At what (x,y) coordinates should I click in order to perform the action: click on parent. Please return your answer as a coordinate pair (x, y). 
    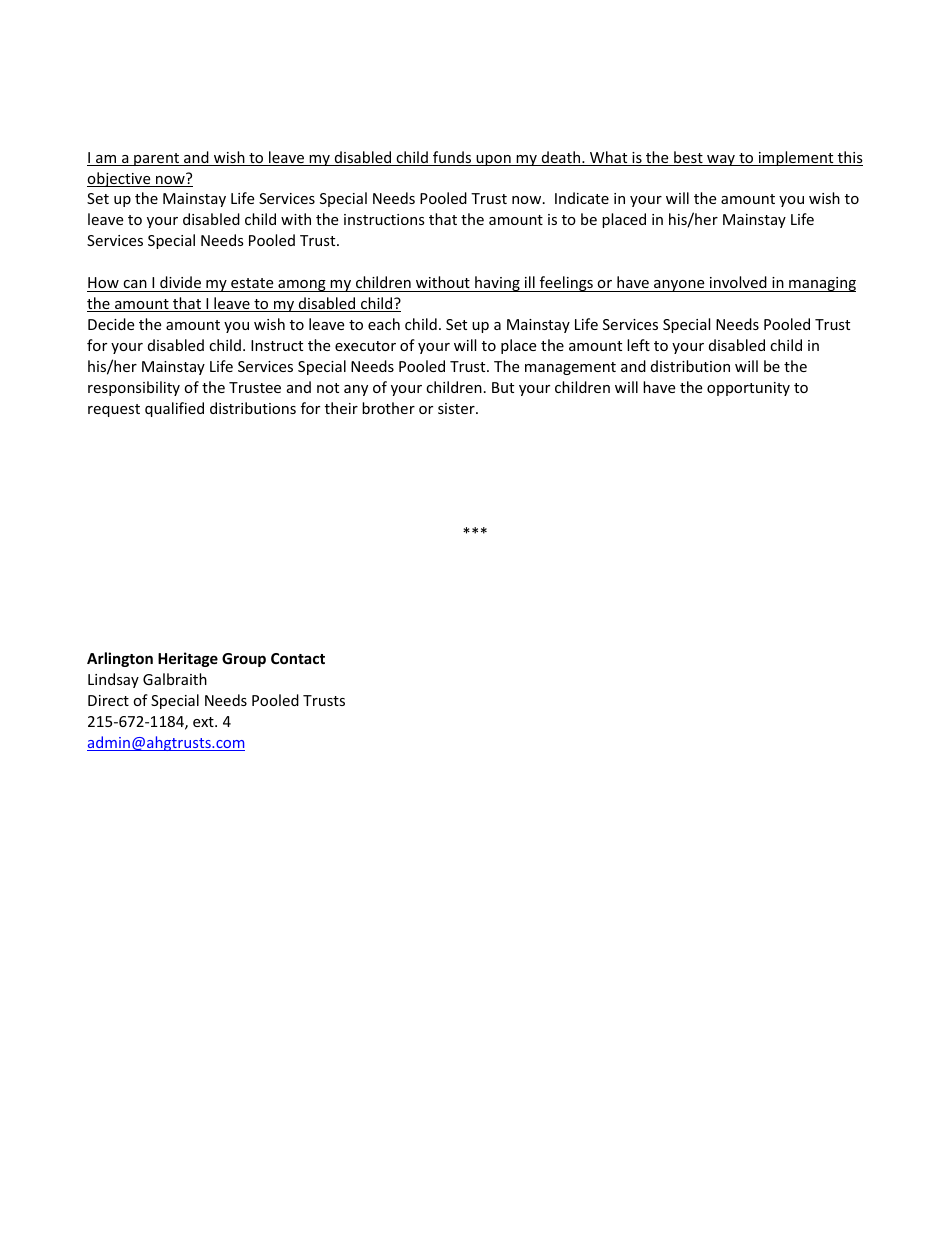
    Looking at the image, I should click on (157, 159).
